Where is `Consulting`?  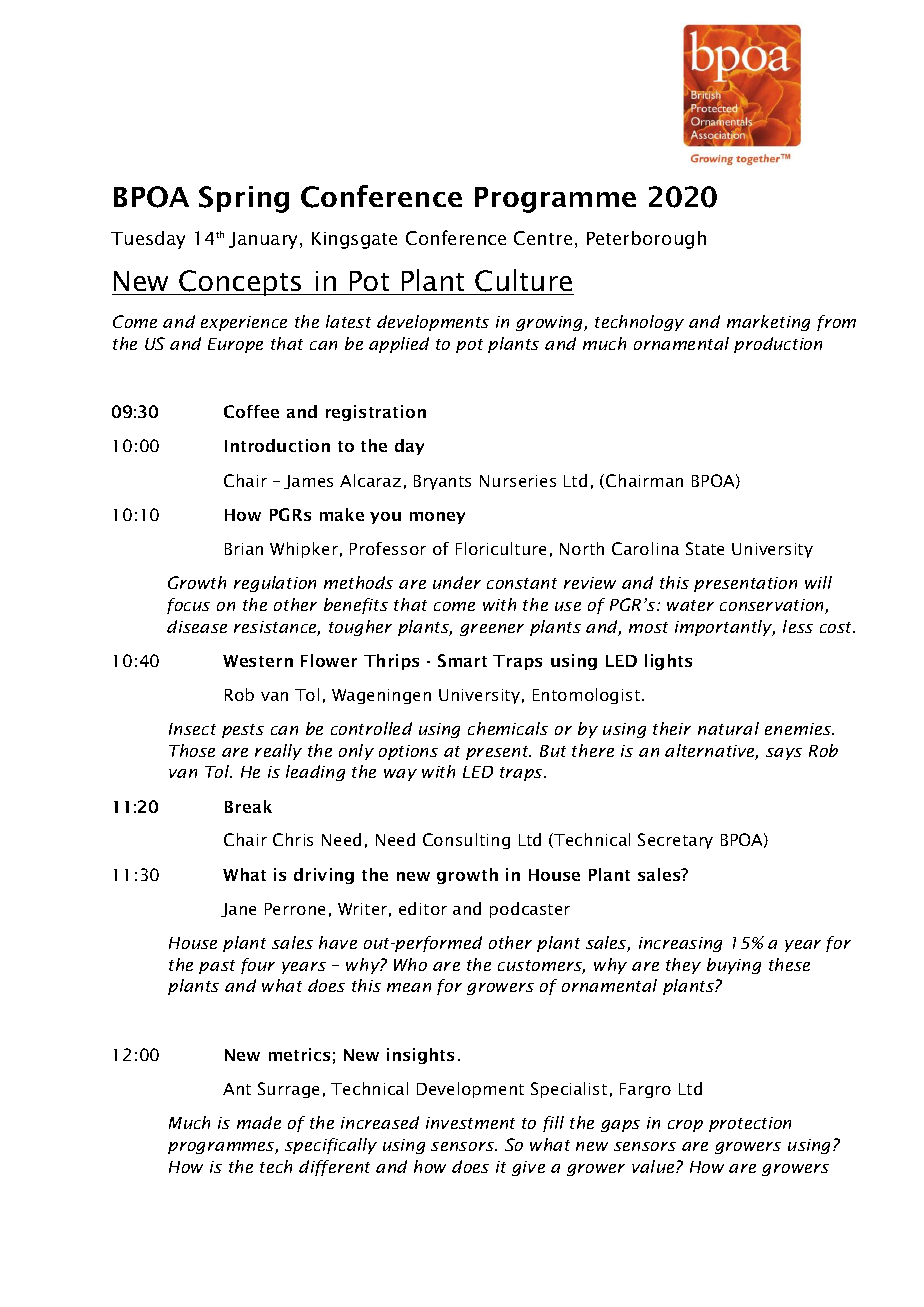 Consulting is located at coordinates (466, 841).
